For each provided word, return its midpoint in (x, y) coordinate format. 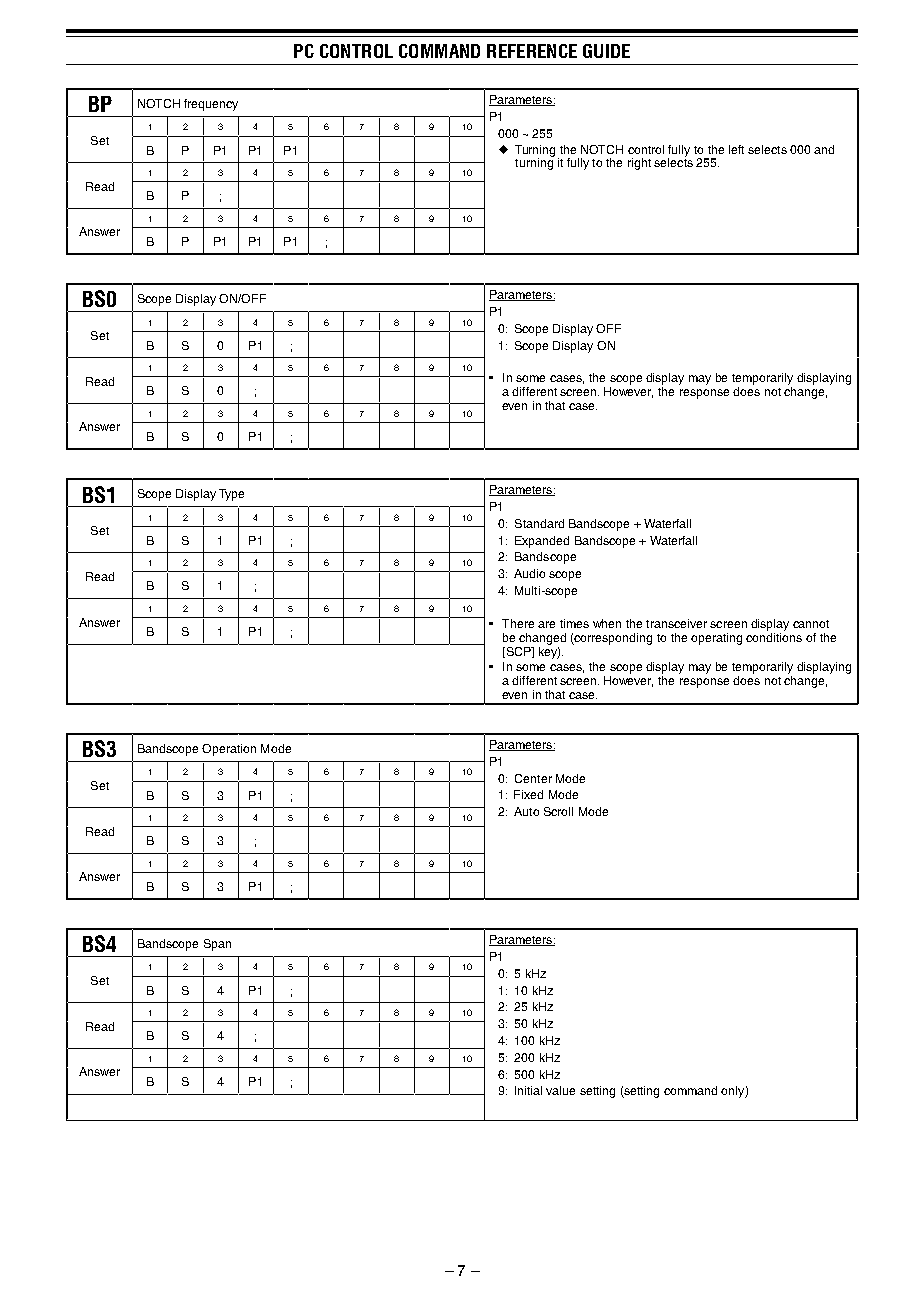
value (560, 1090)
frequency (211, 105)
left (736, 149)
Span (217, 945)
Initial (528, 1090)
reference (532, 51)
